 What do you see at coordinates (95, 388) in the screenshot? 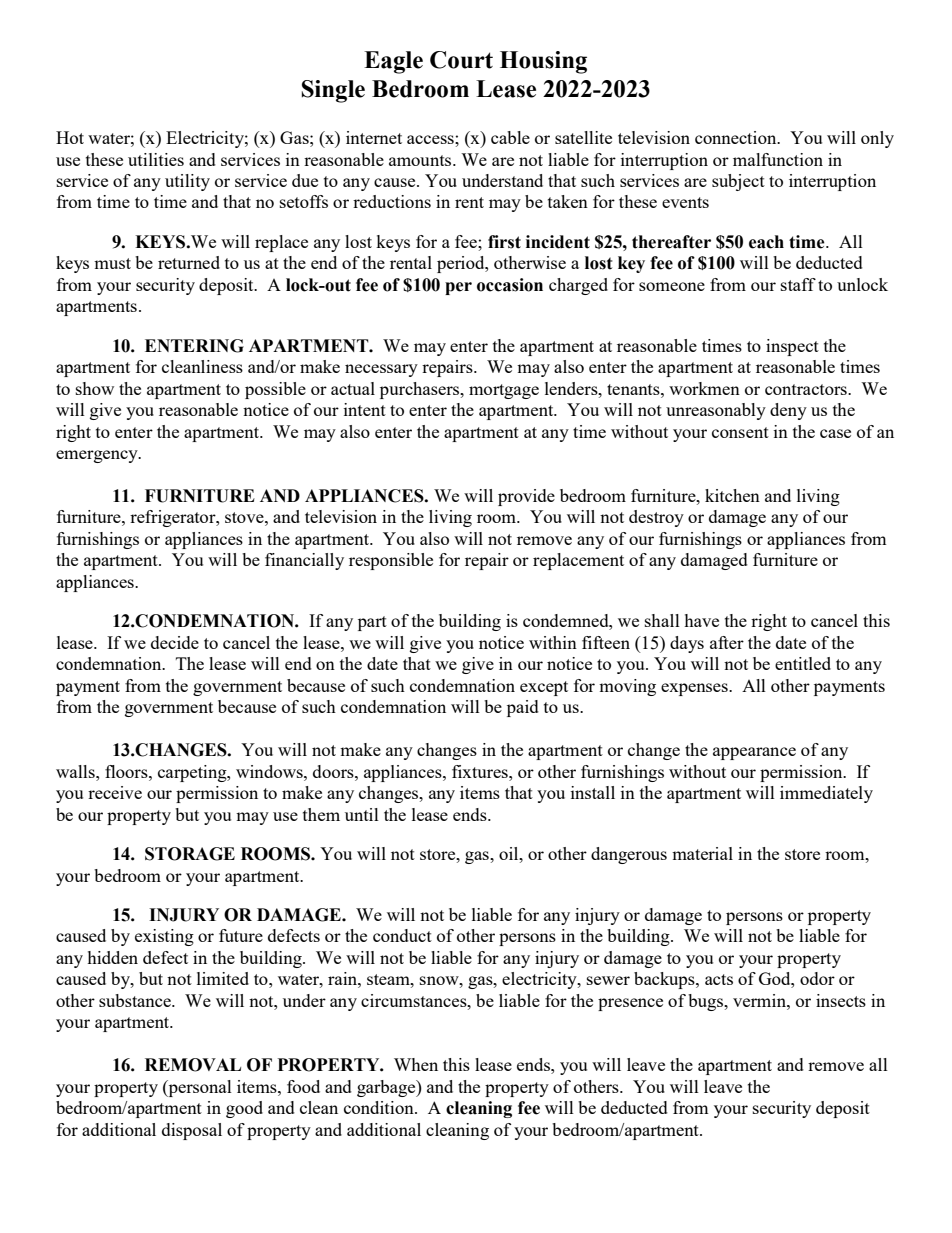
I see `show` at bounding box center [95, 388].
